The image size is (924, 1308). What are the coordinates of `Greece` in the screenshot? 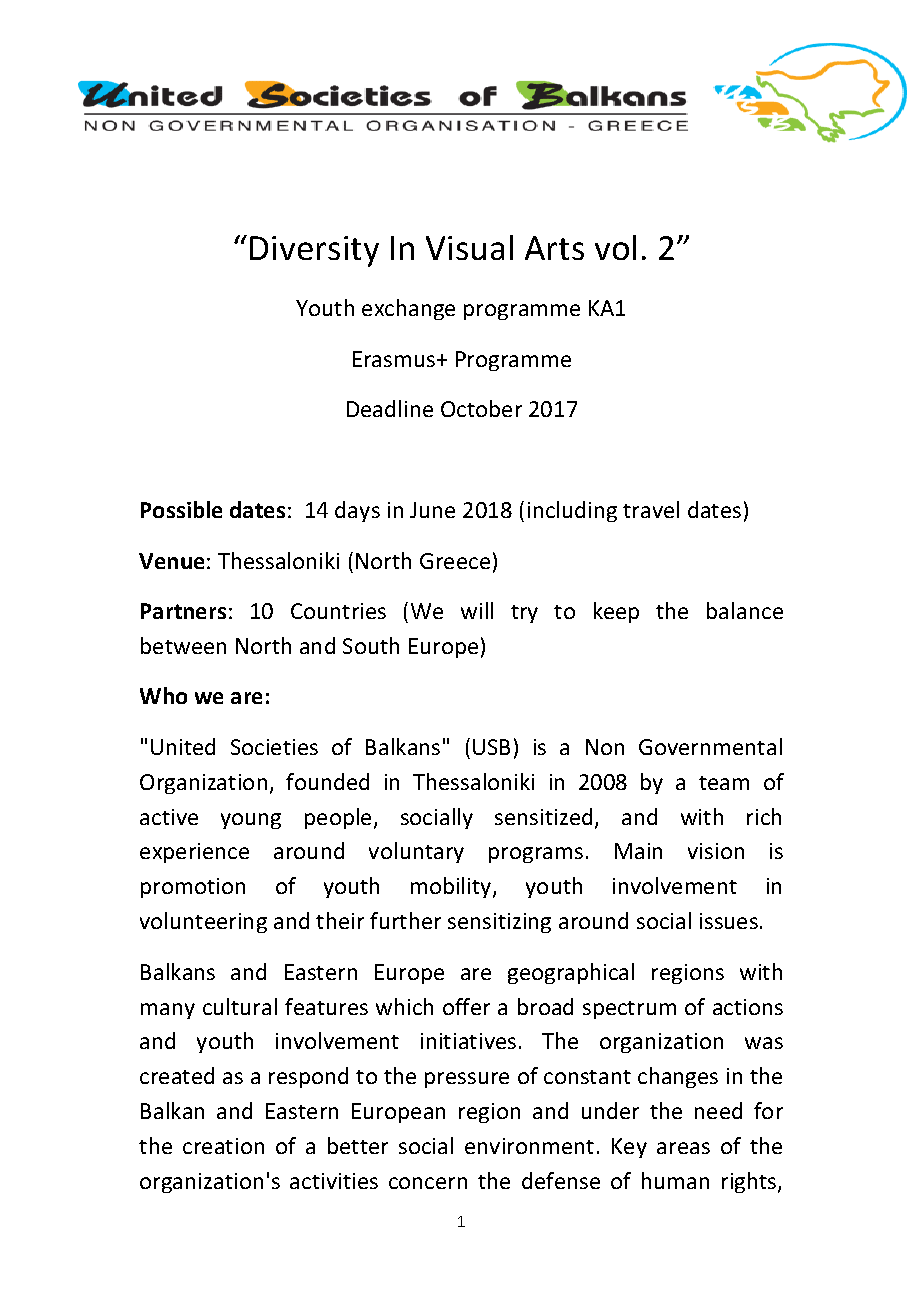 It's located at (455, 561).
